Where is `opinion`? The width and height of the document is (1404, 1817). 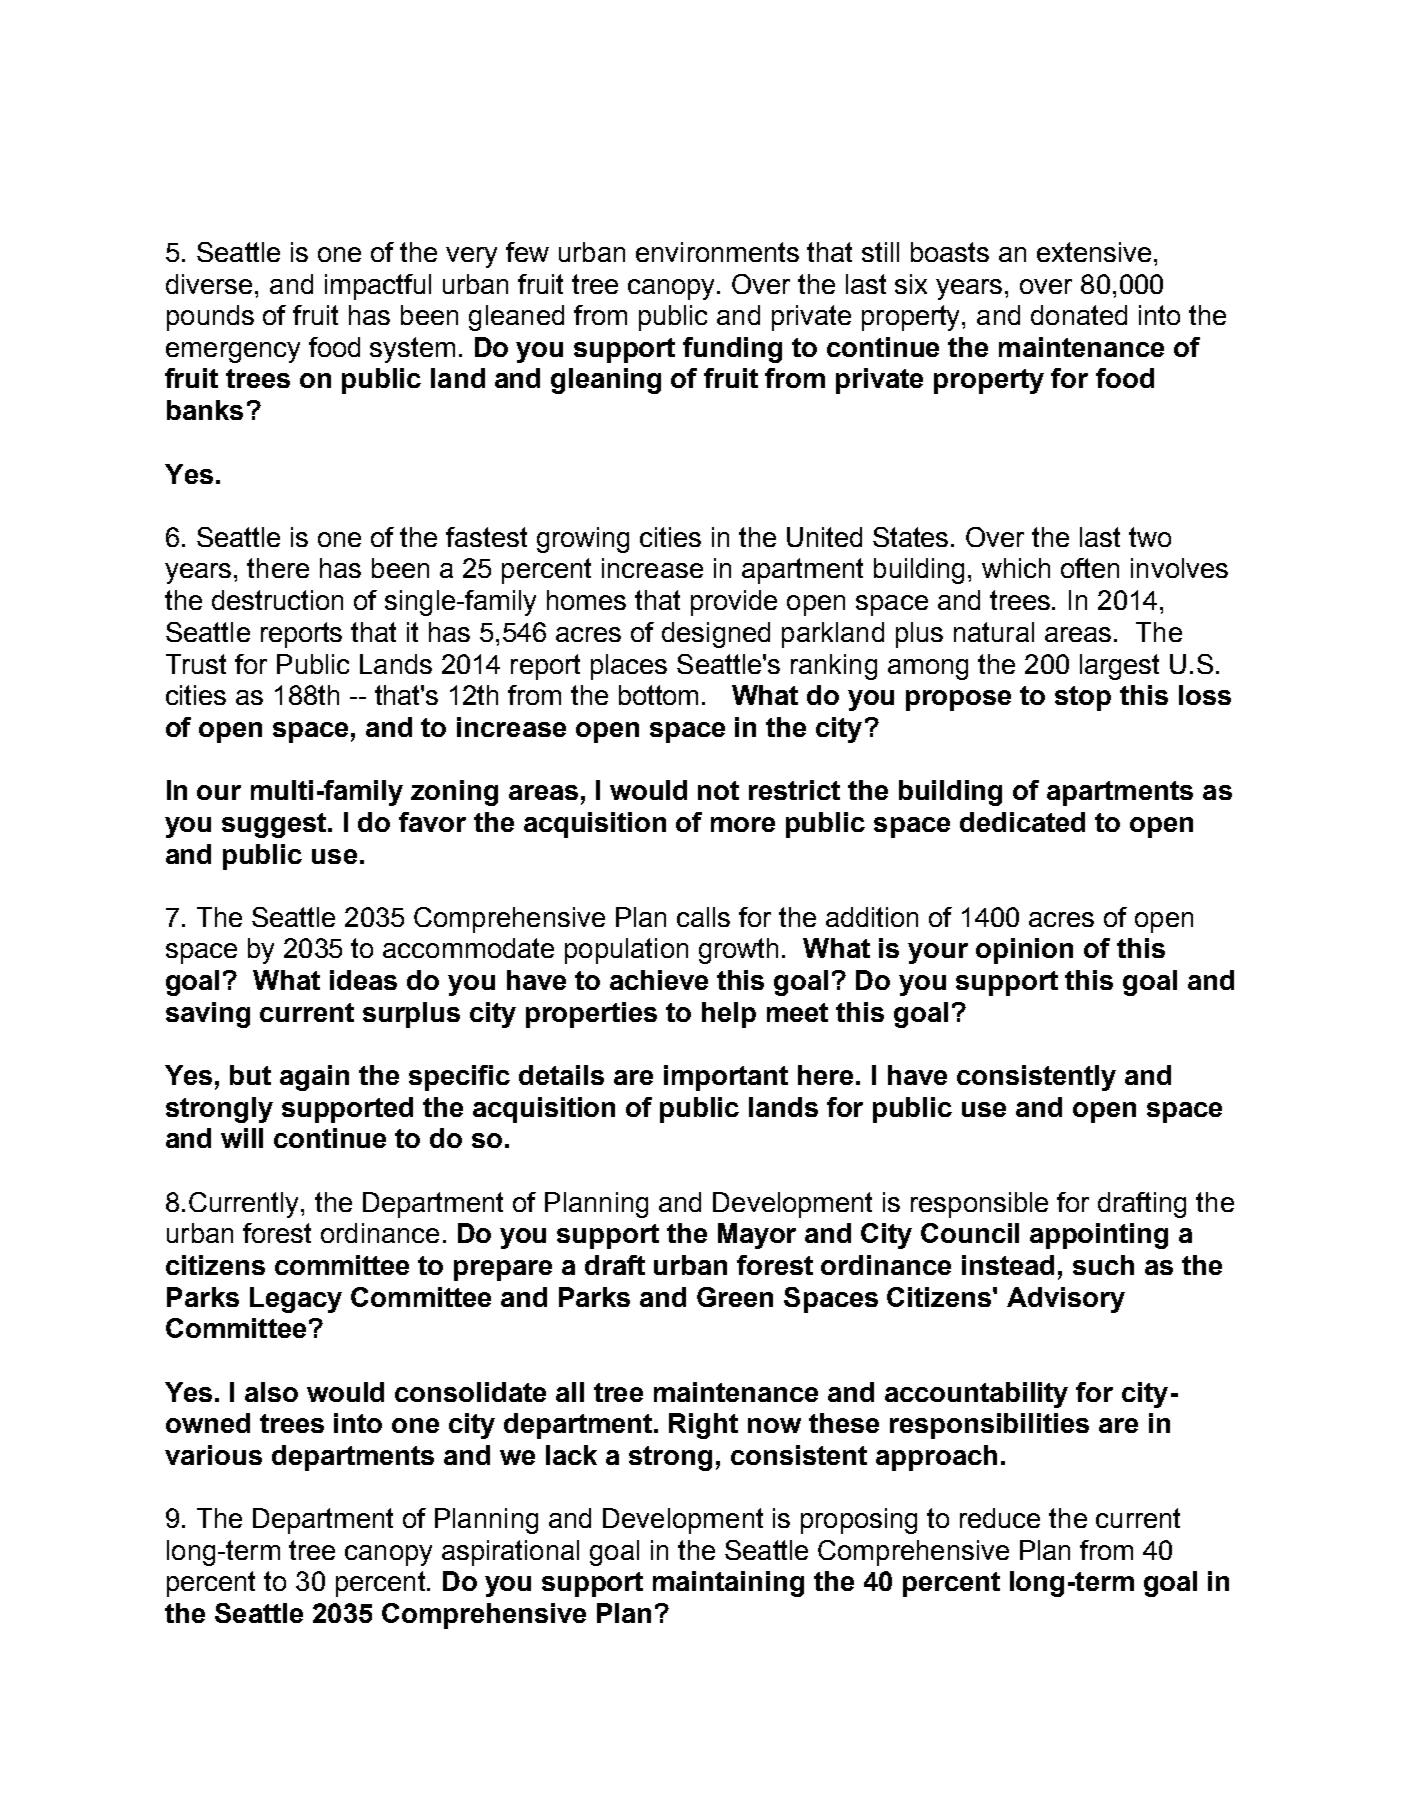 opinion is located at coordinates (1024, 951).
